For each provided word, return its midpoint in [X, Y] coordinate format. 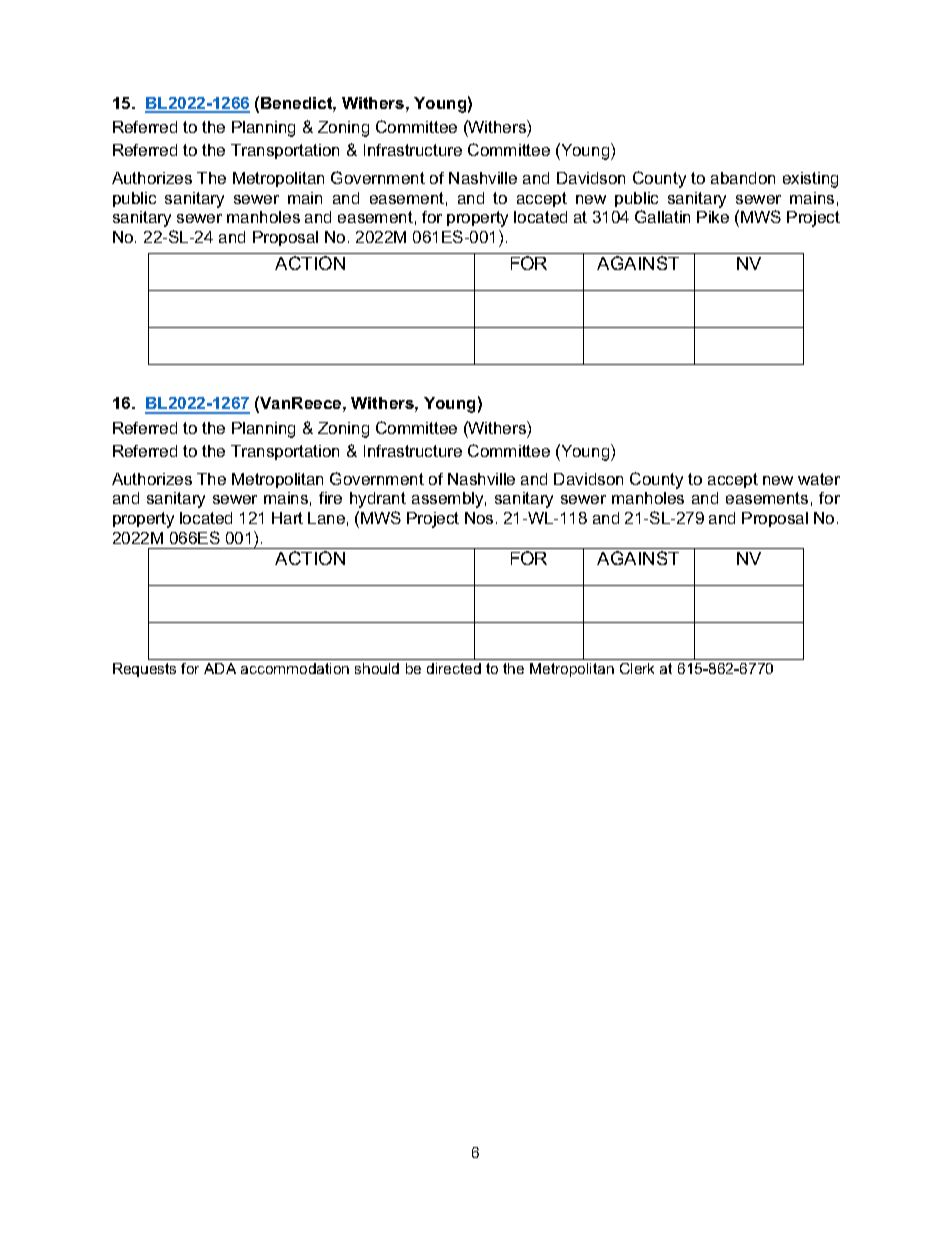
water [819, 479]
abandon [743, 178]
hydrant [378, 500]
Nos [479, 518]
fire [330, 498]
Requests [144, 670]
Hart [287, 518]
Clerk [637, 668]
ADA [220, 668]
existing [810, 180]
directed [454, 668]
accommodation [295, 668]
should [377, 668]
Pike [713, 217]
